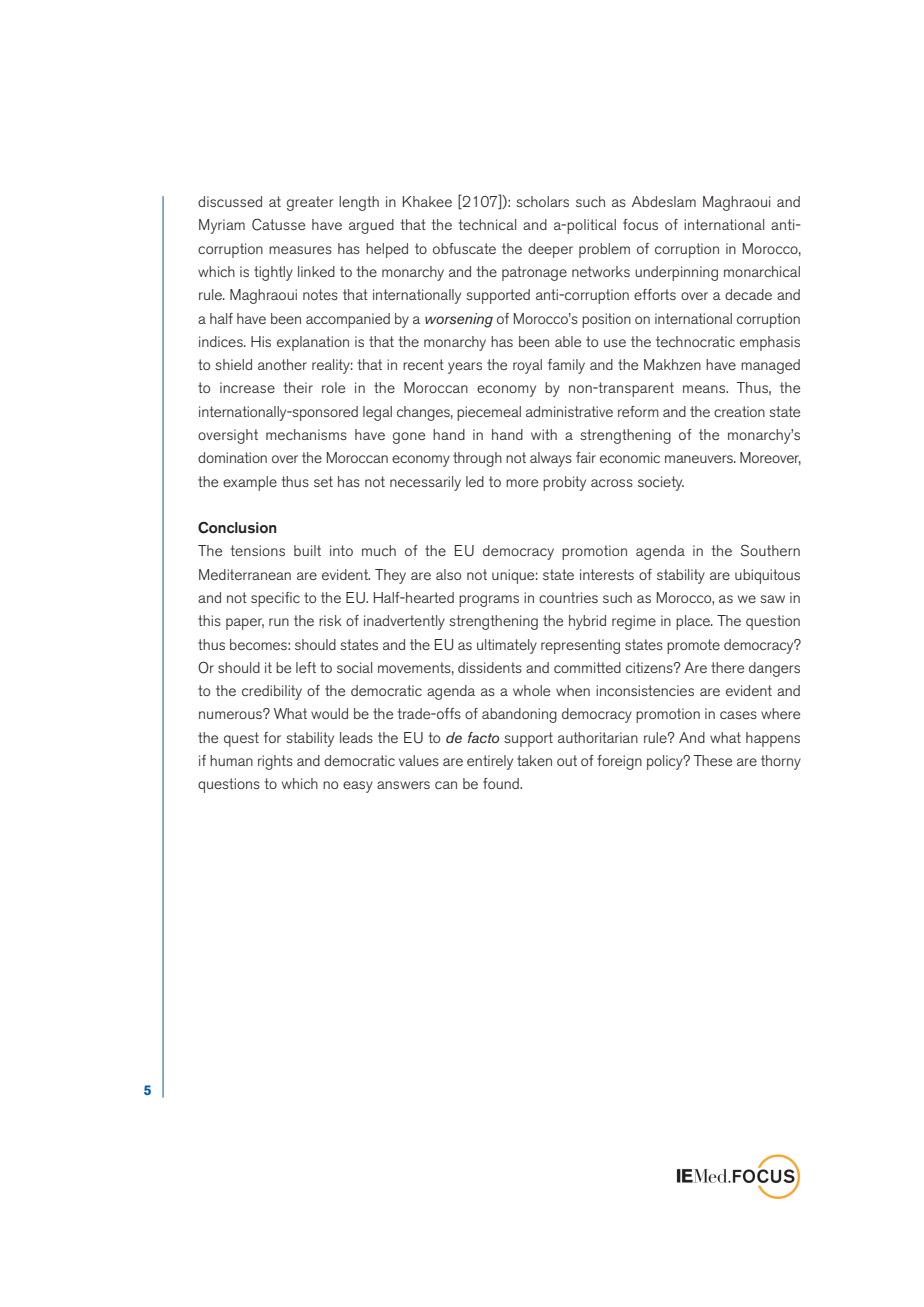  I want to click on led, so click(475, 481).
